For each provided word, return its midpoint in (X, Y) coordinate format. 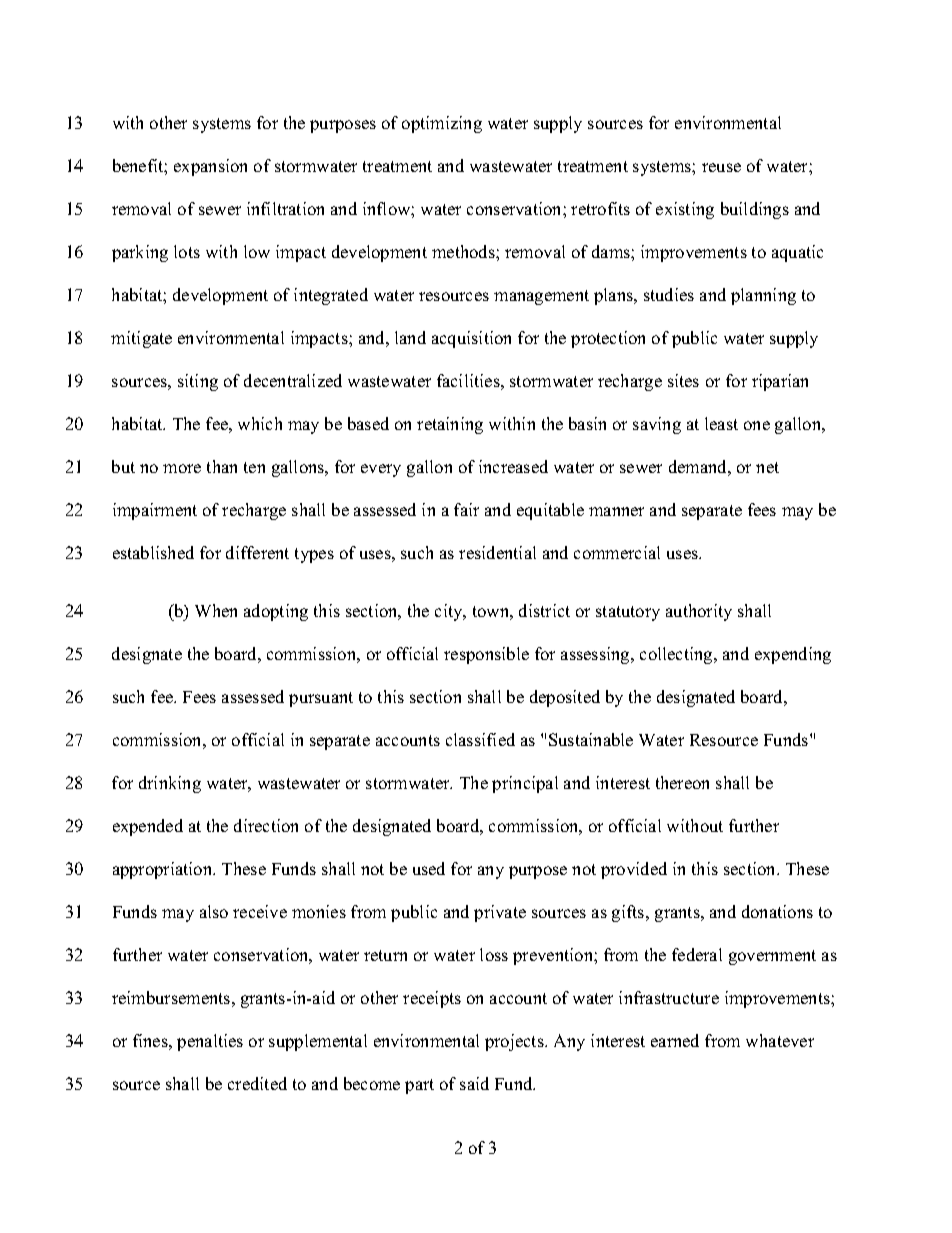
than (222, 466)
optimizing (442, 124)
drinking (170, 784)
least (721, 423)
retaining (450, 425)
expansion (210, 167)
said (474, 1083)
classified (480, 739)
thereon (682, 782)
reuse (721, 167)
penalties (210, 1042)
